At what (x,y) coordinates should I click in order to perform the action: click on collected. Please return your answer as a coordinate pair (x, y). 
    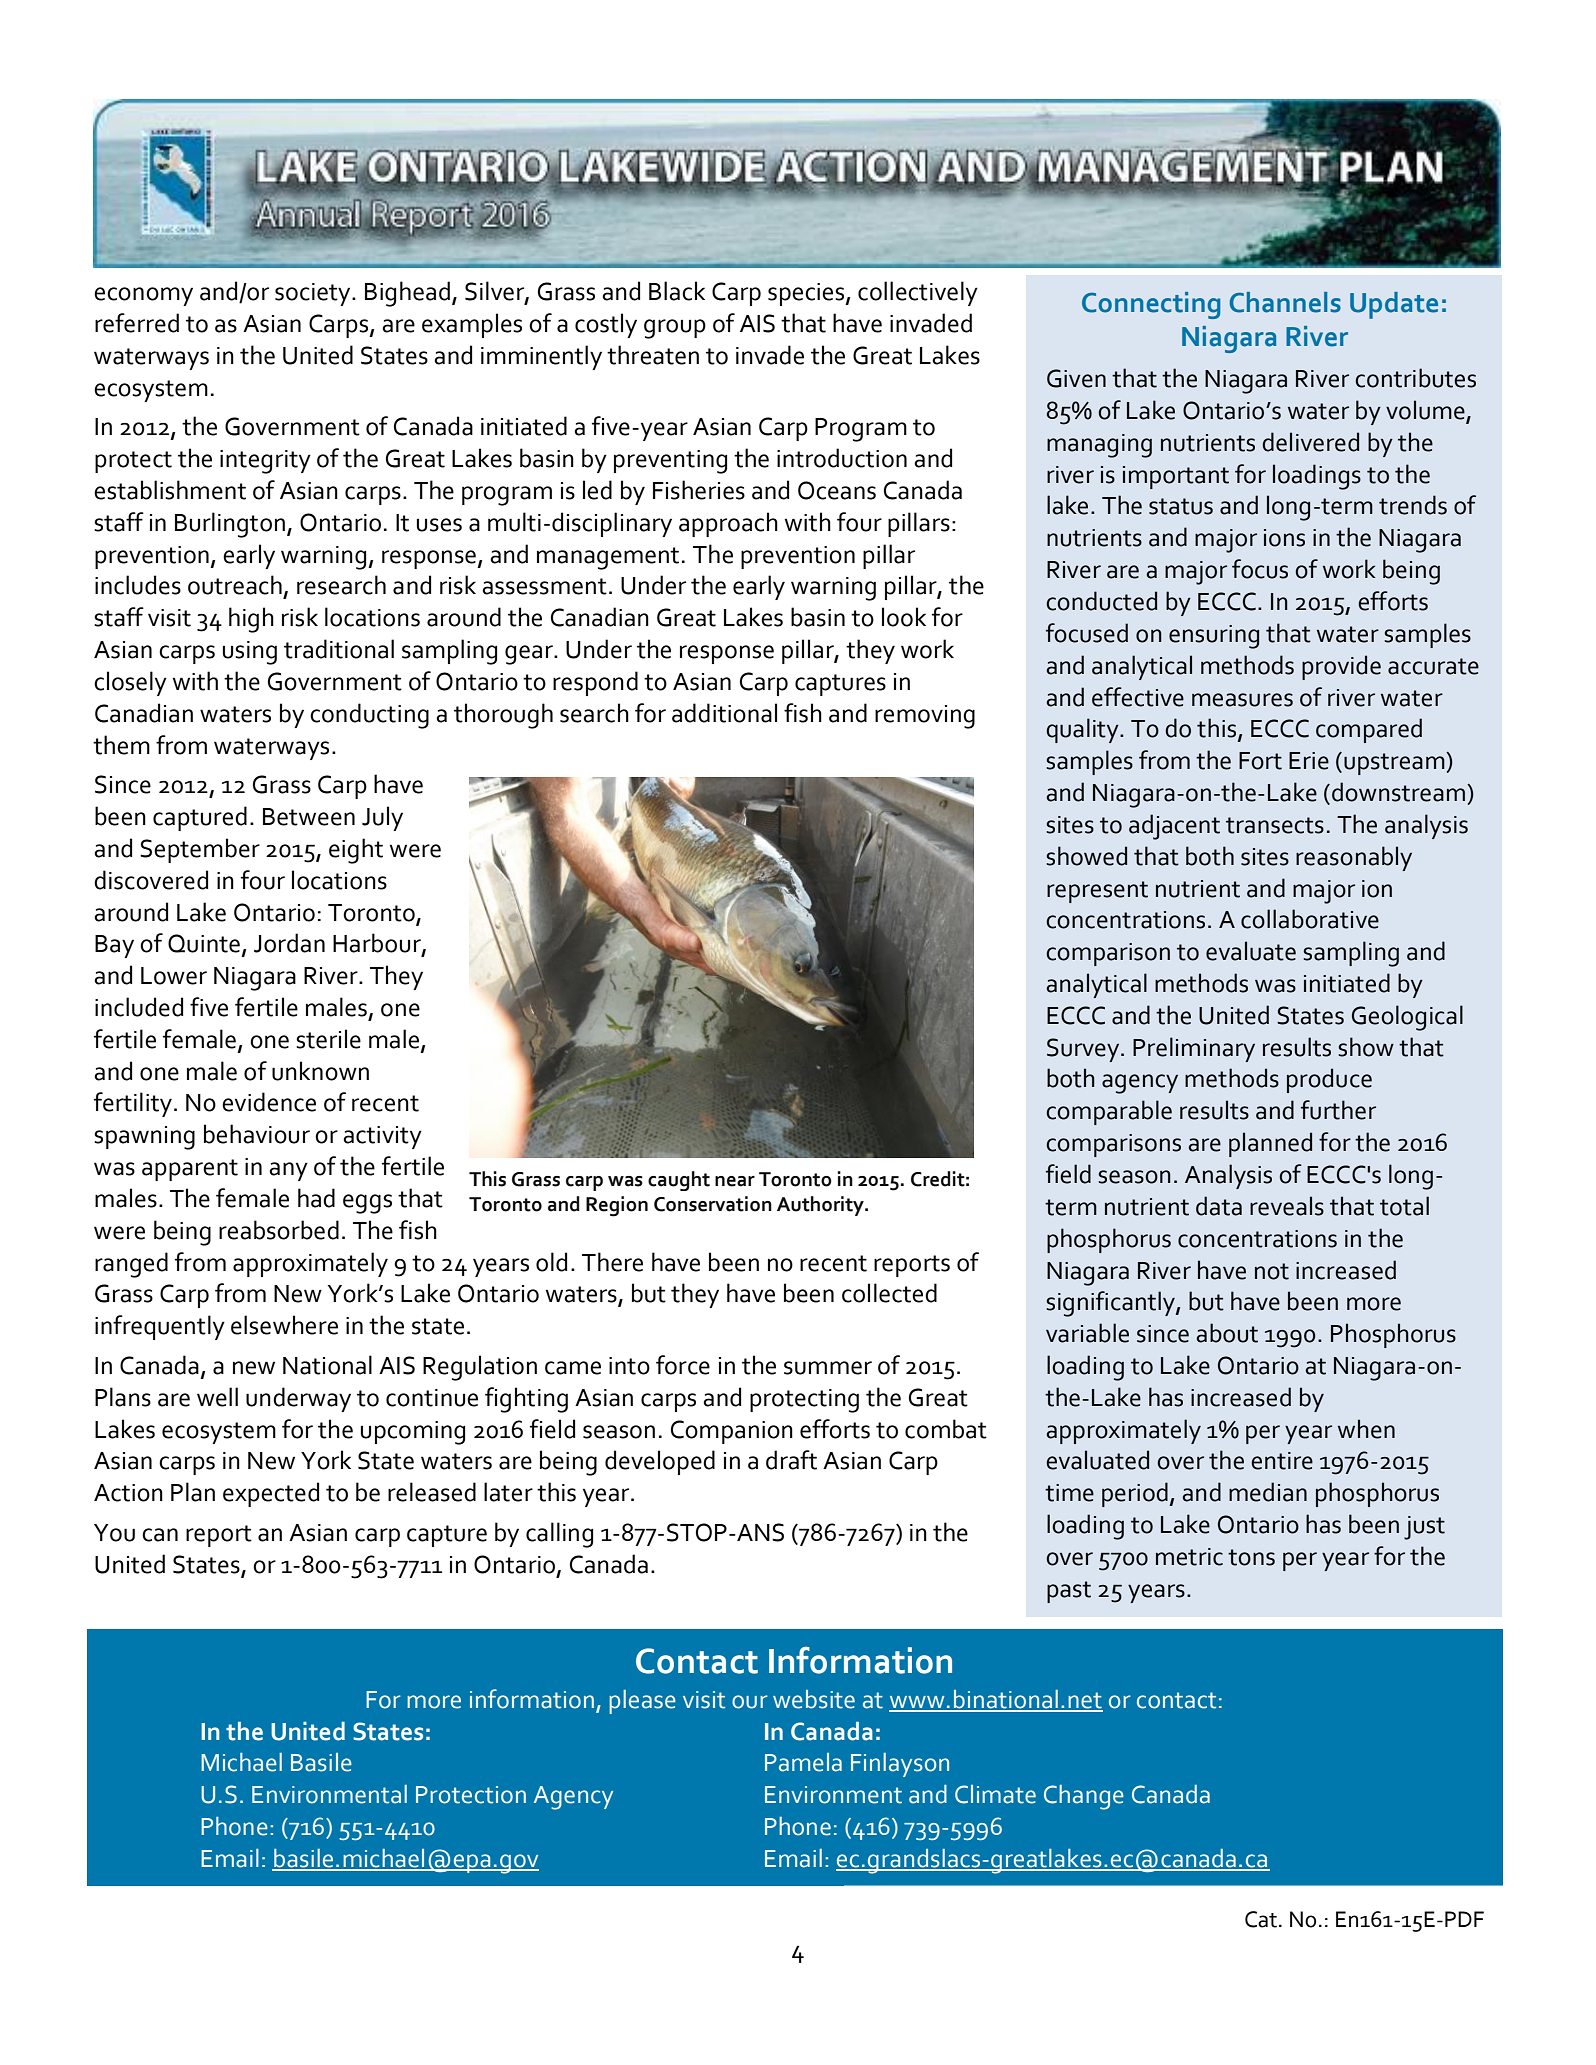
    Looking at the image, I should click on (889, 1293).
